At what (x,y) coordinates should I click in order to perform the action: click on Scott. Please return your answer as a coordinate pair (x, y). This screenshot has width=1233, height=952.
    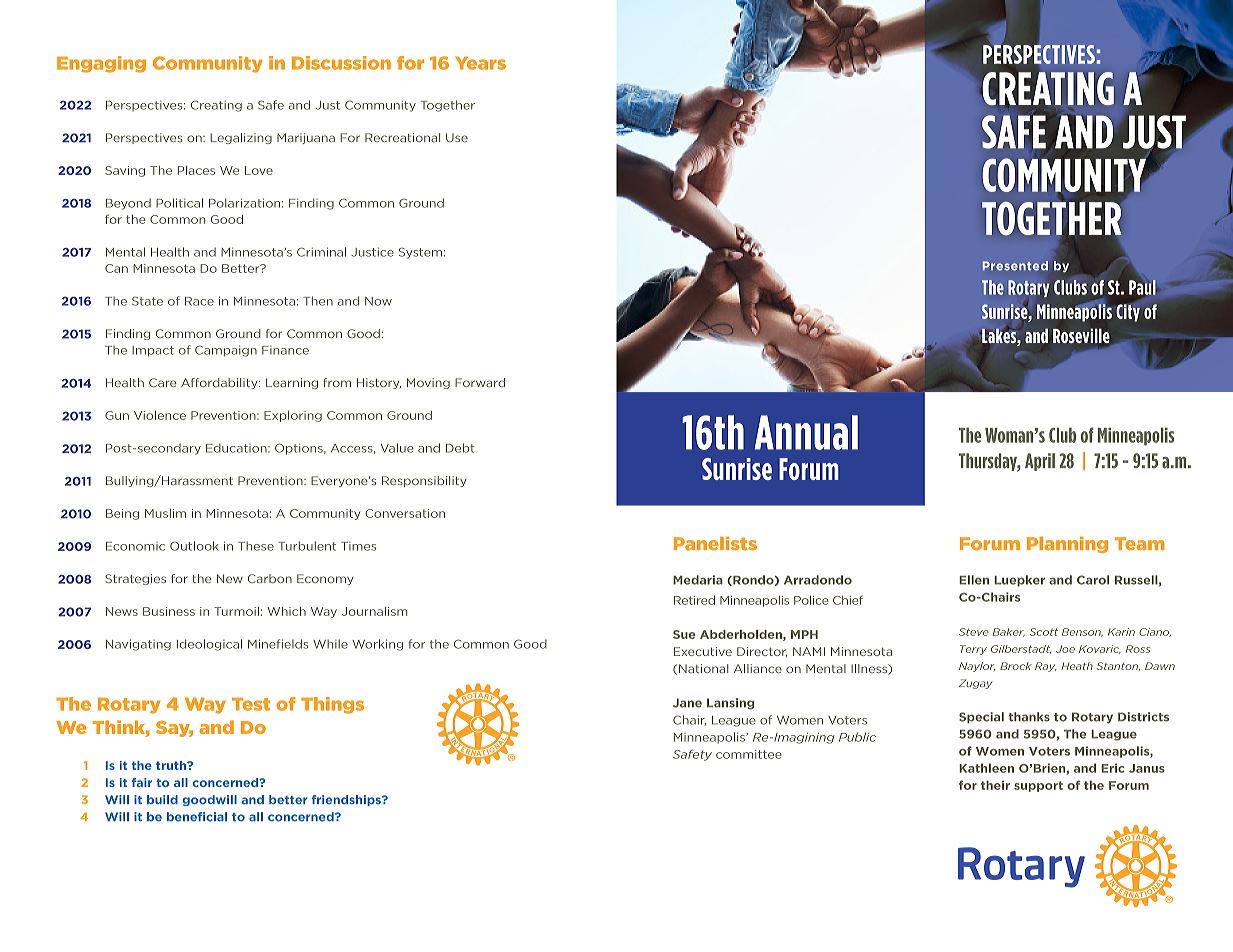
    Looking at the image, I should click on (1044, 632).
